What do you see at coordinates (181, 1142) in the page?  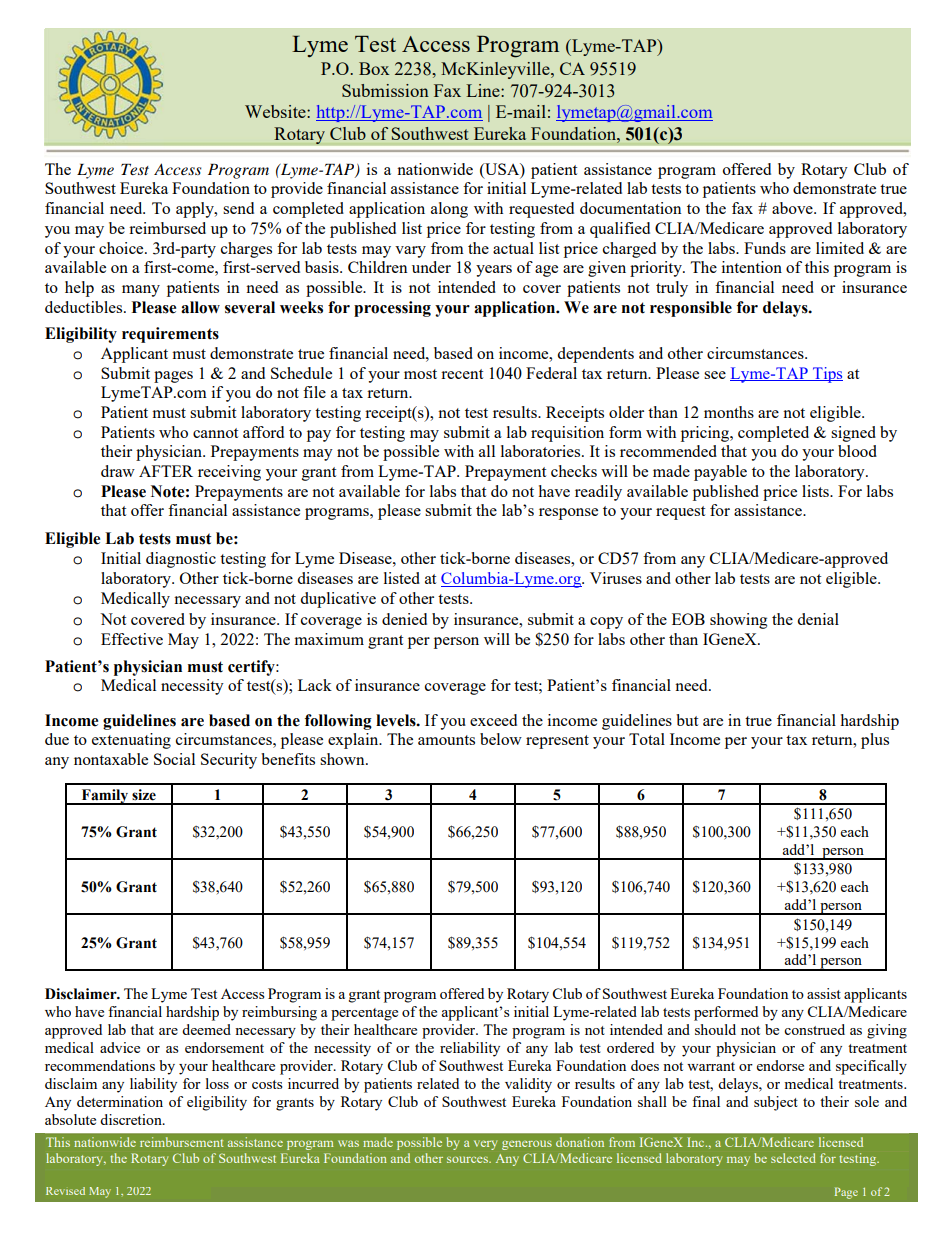 I see `reimbursement` at bounding box center [181, 1142].
